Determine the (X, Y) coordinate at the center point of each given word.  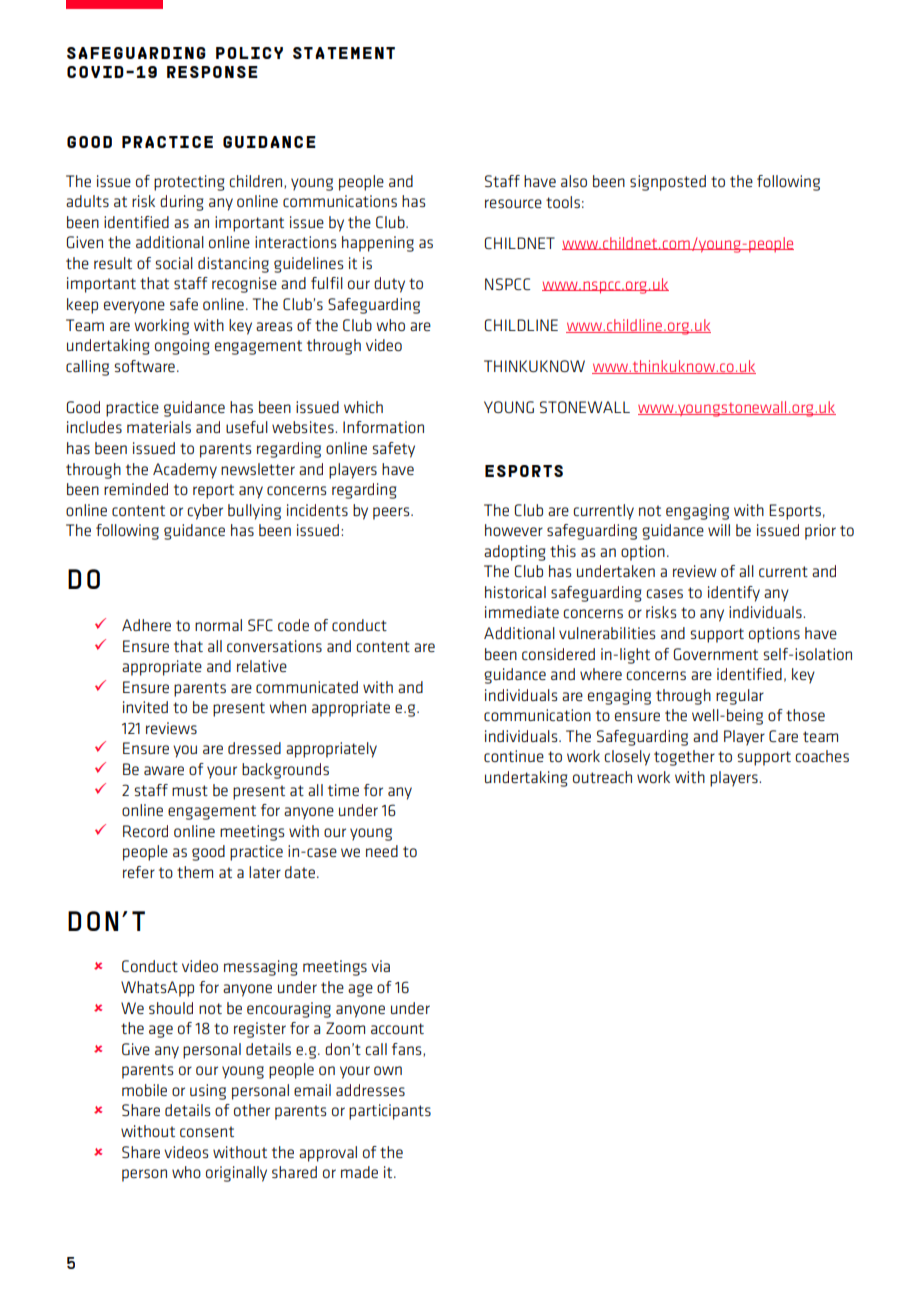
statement (344, 53)
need (382, 851)
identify (734, 594)
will (719, 530)
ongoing (182, 347)
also (574, 181)
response (212, 72)
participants (390, 1112)
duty (389, 285)
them (195, 872)
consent (207, 1131)
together (684, 758)
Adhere (146, 625)
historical (515, 592)
